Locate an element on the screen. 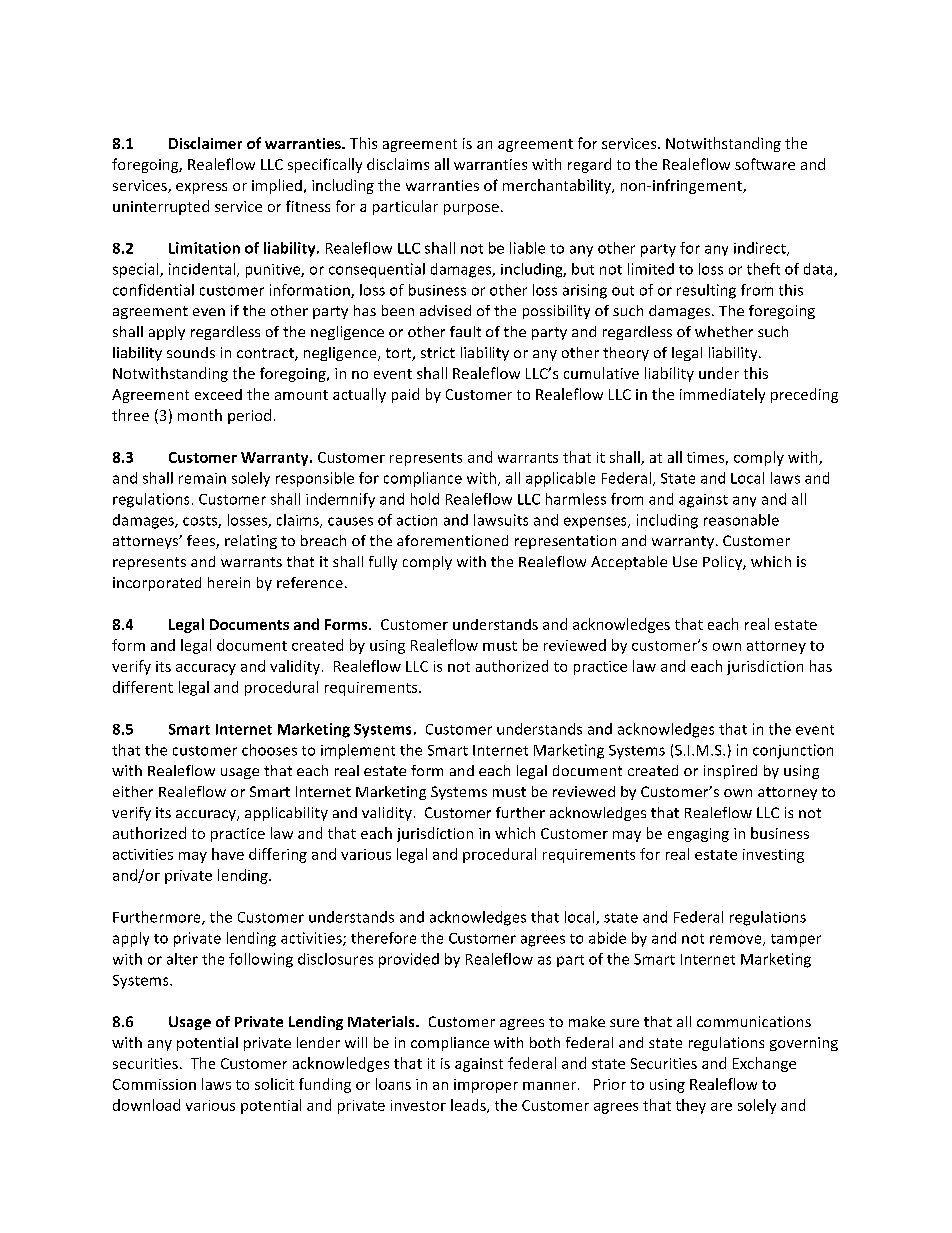  aforementioned is located at coordinates (452, 540).
